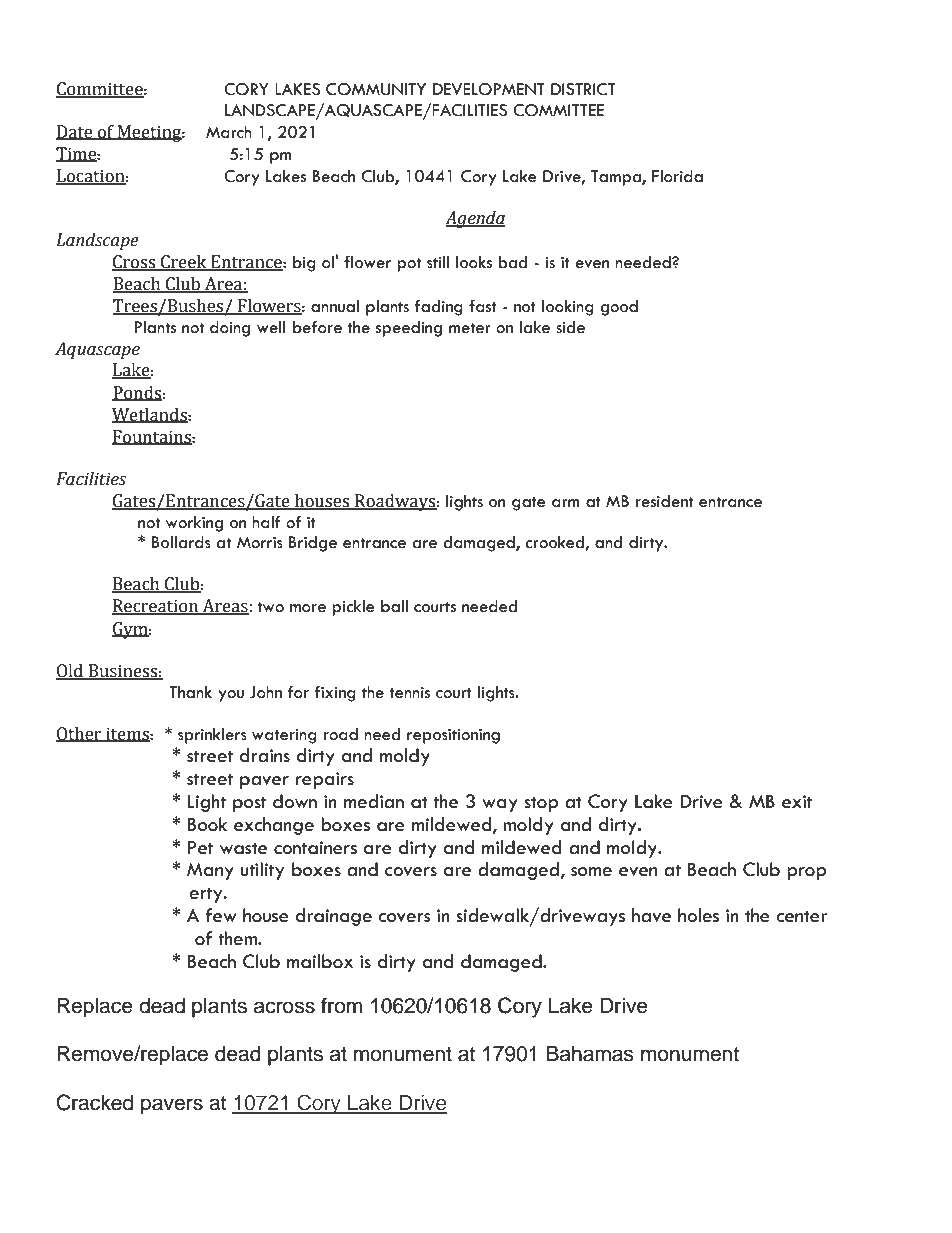 Image resolution: width=952 pixels, height=1233 pixels. Describe the element at coordinates (229, 132) in the screenshot. I see `March` at that location.
